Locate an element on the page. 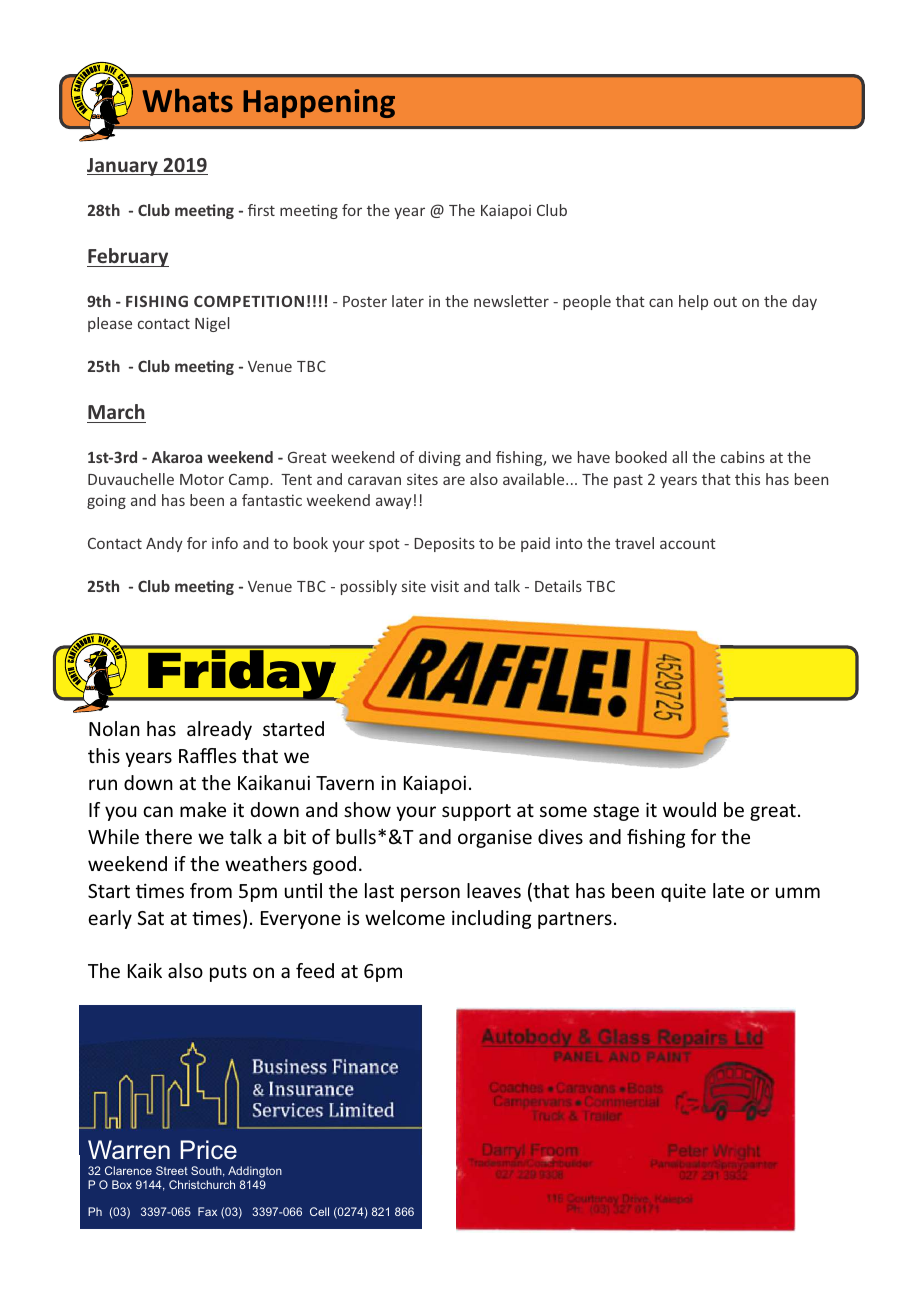 The width and height of the document is (924, 1308). Motor is located at coordinates (202, 479).
